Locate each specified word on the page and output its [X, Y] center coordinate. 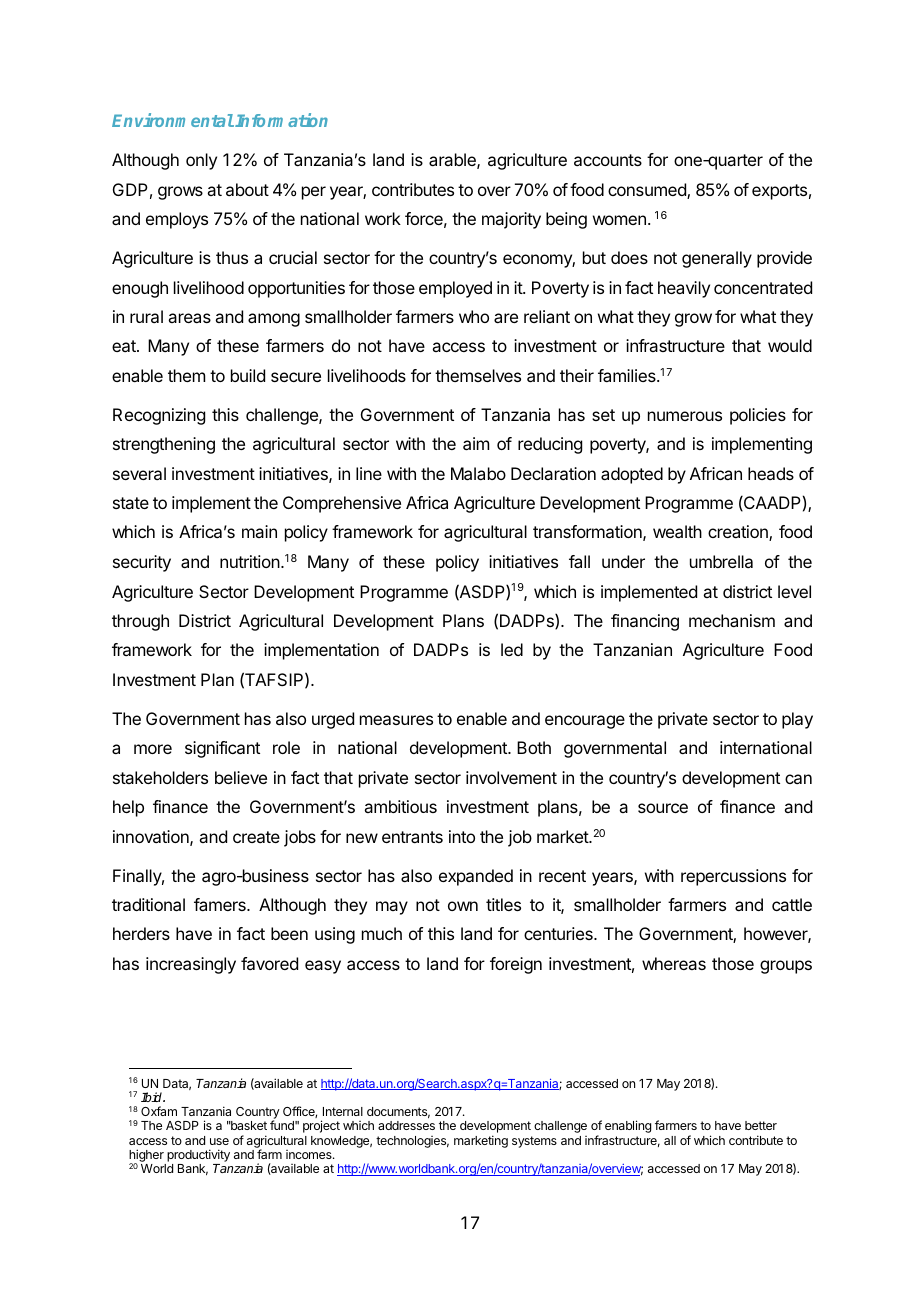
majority [511, 220]
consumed [648, 191]
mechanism [732, 620]
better [761, 1125]
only [201, 161]
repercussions [733, 877]
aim [476, 443]
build [248, 375]
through [140, 622]
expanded [476, 877]
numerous [685, 416]
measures [396, 720]
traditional [148, 904]
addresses [406, 1125]
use [219, 1141]
